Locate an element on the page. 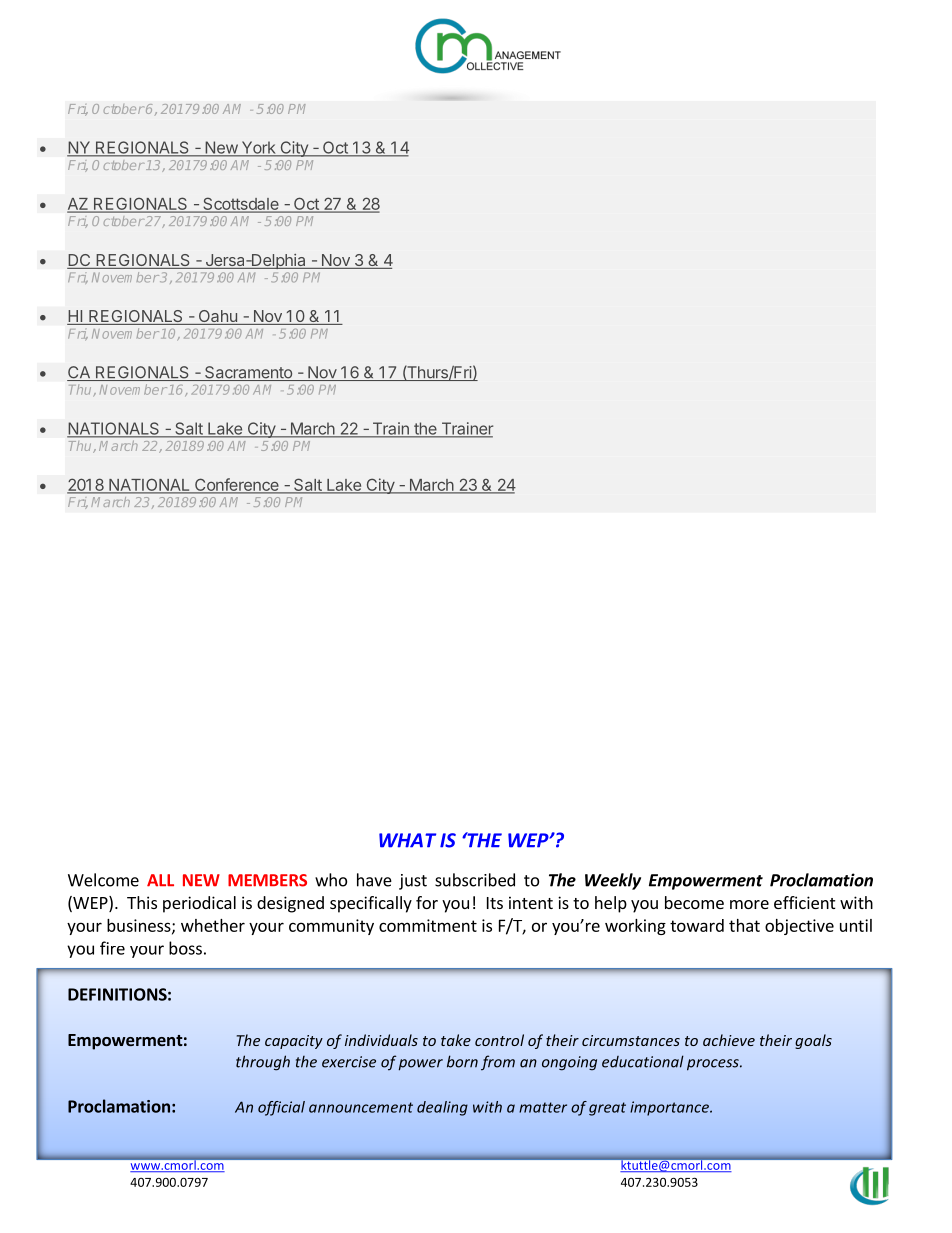 The image size is (952, 1233). York is located at coordinates (258, 148).
